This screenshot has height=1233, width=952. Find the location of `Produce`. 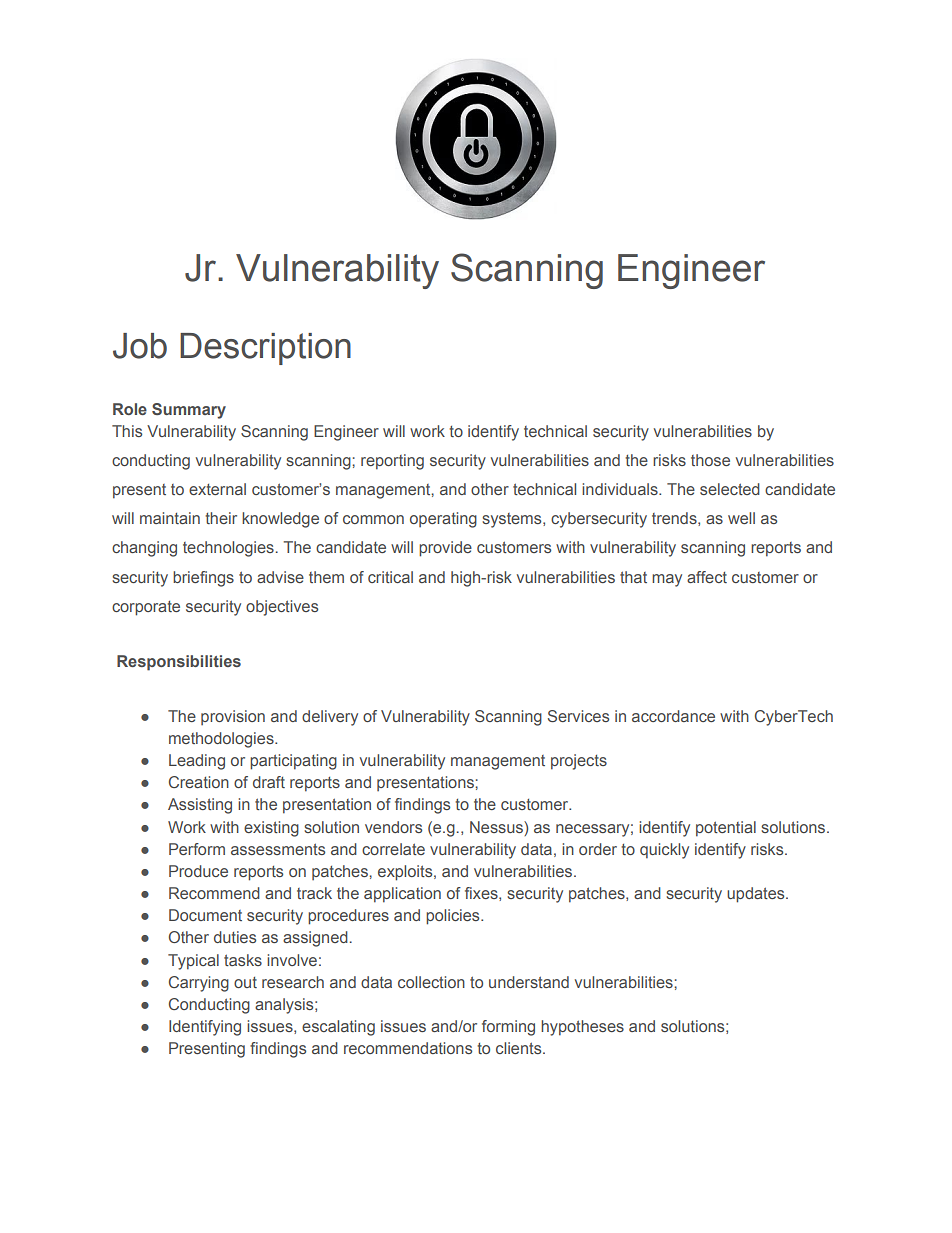

Produce is located at coordinates (198, 871).
